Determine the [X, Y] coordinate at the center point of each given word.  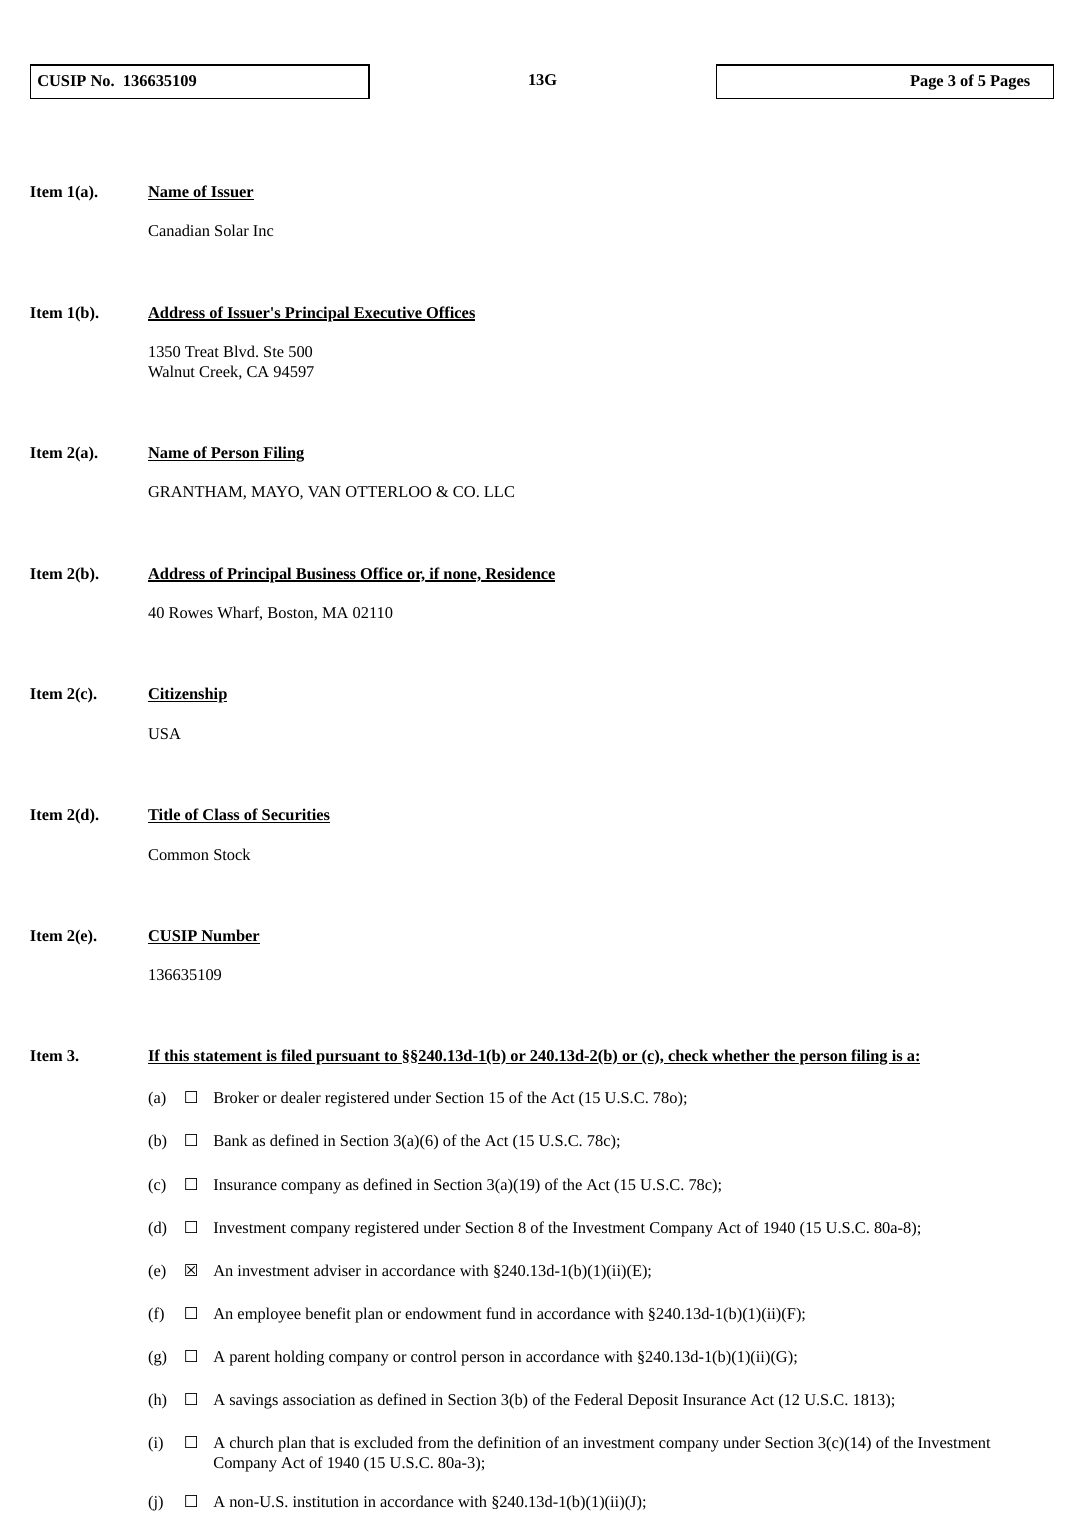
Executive [388, 313]
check [688, 1056]
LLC [499, 491]
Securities [295, 815]
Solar [232, 230]
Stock [232, 854]
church [252, 1442]
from [433, 1442]
